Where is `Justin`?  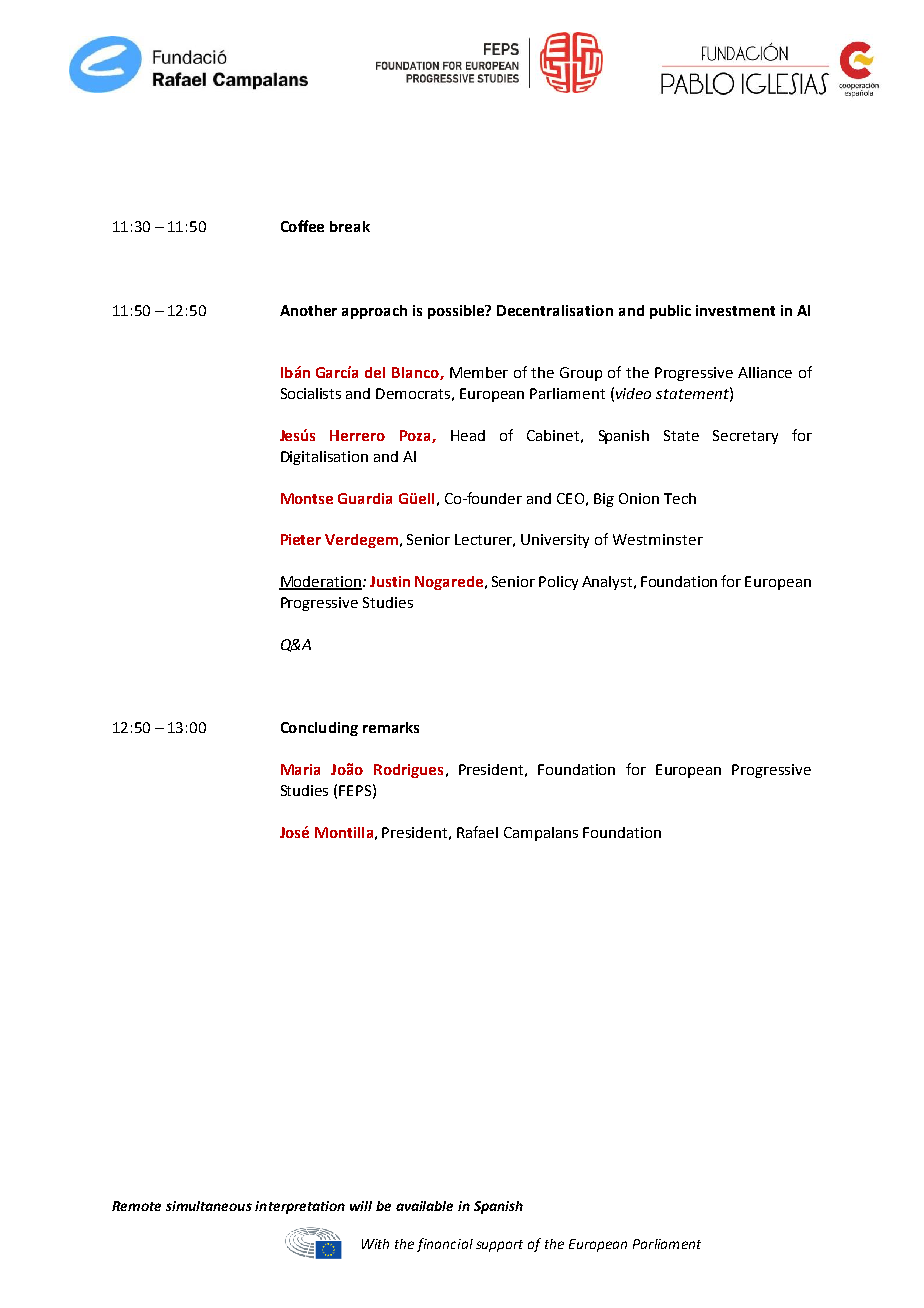 Justin is located at coordinates (390, 581).
